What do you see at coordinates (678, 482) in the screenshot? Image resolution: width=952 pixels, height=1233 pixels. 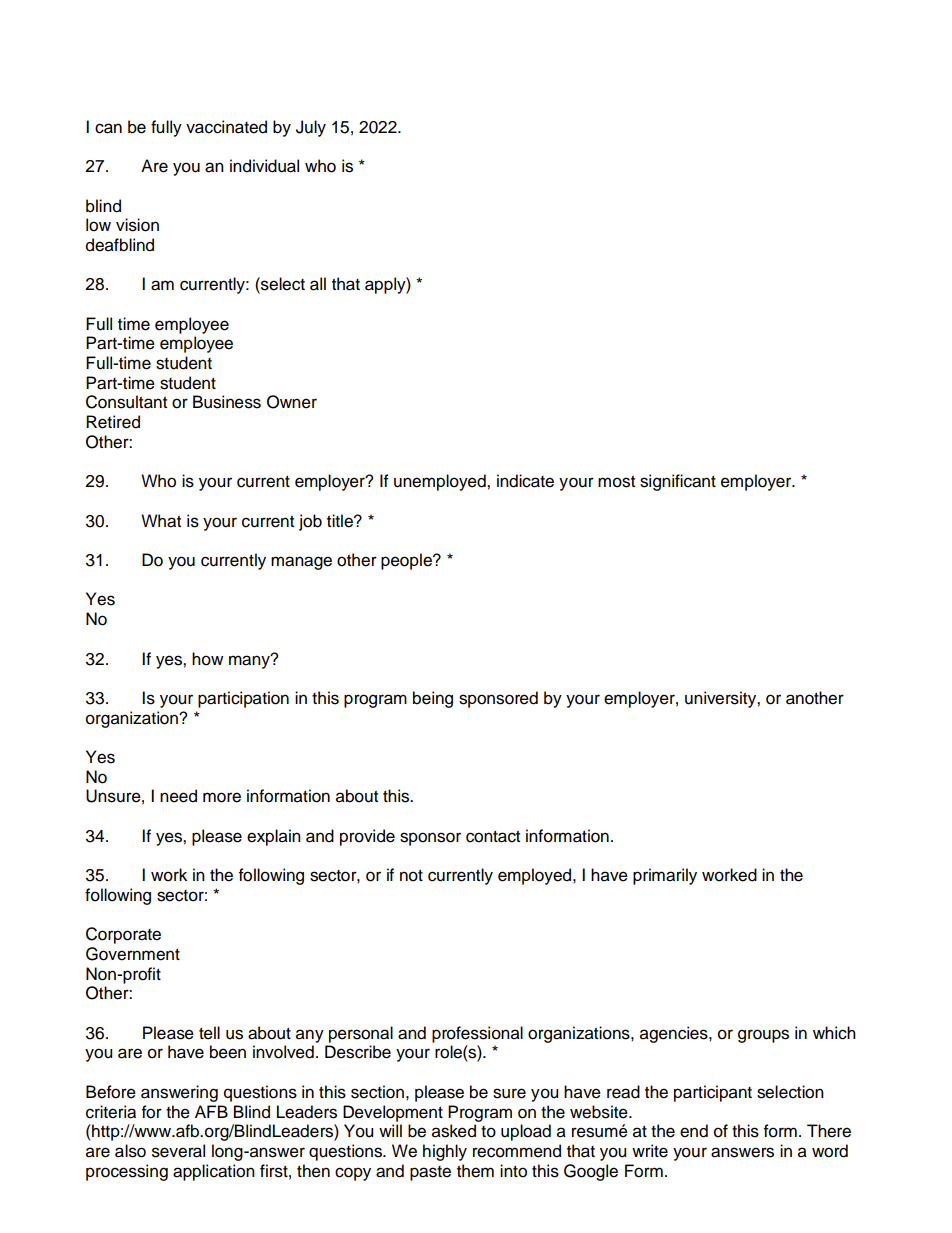 I see `significant` at bounding box center [678, 482].
